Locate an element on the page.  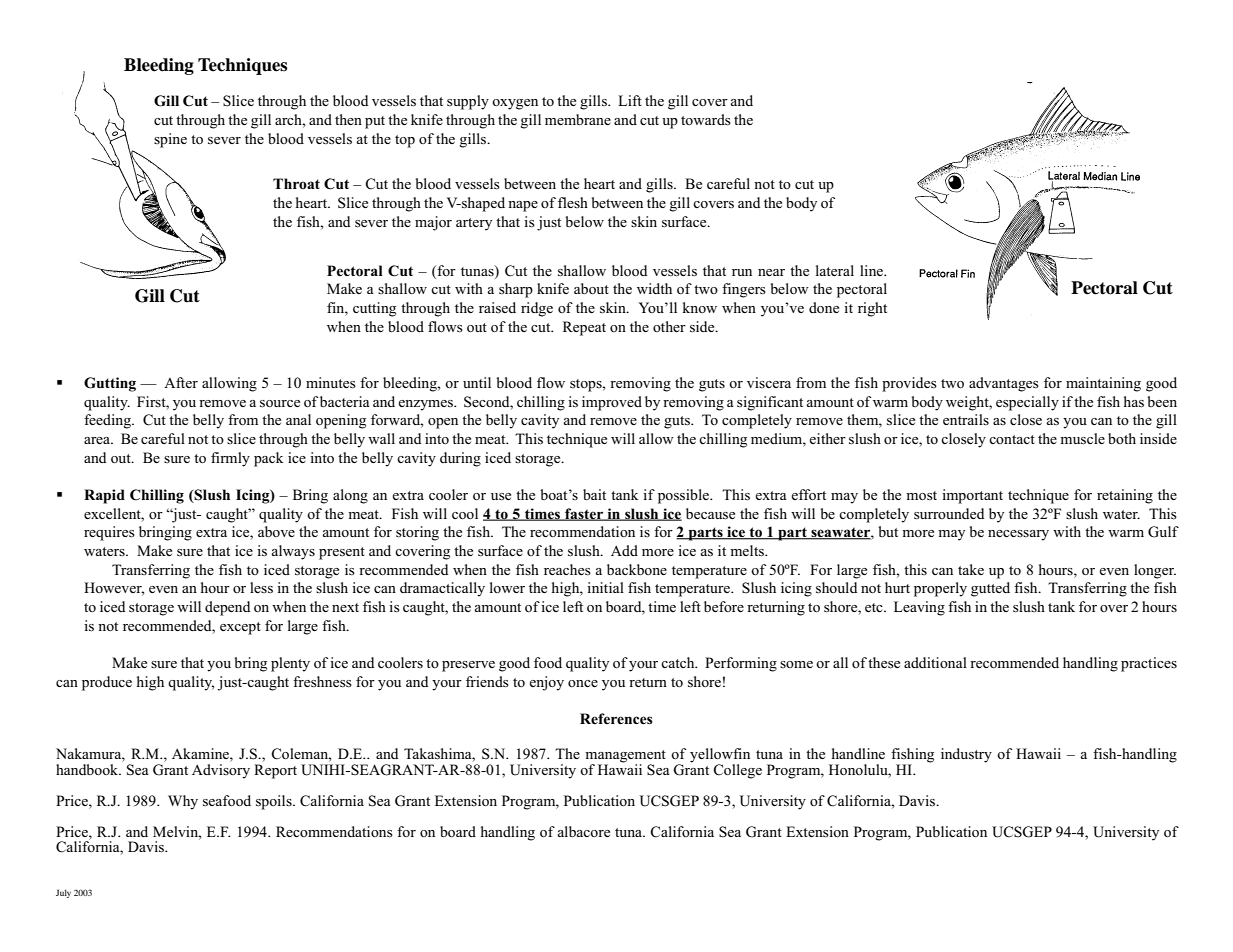
once is located at coordinates (583, 683).
